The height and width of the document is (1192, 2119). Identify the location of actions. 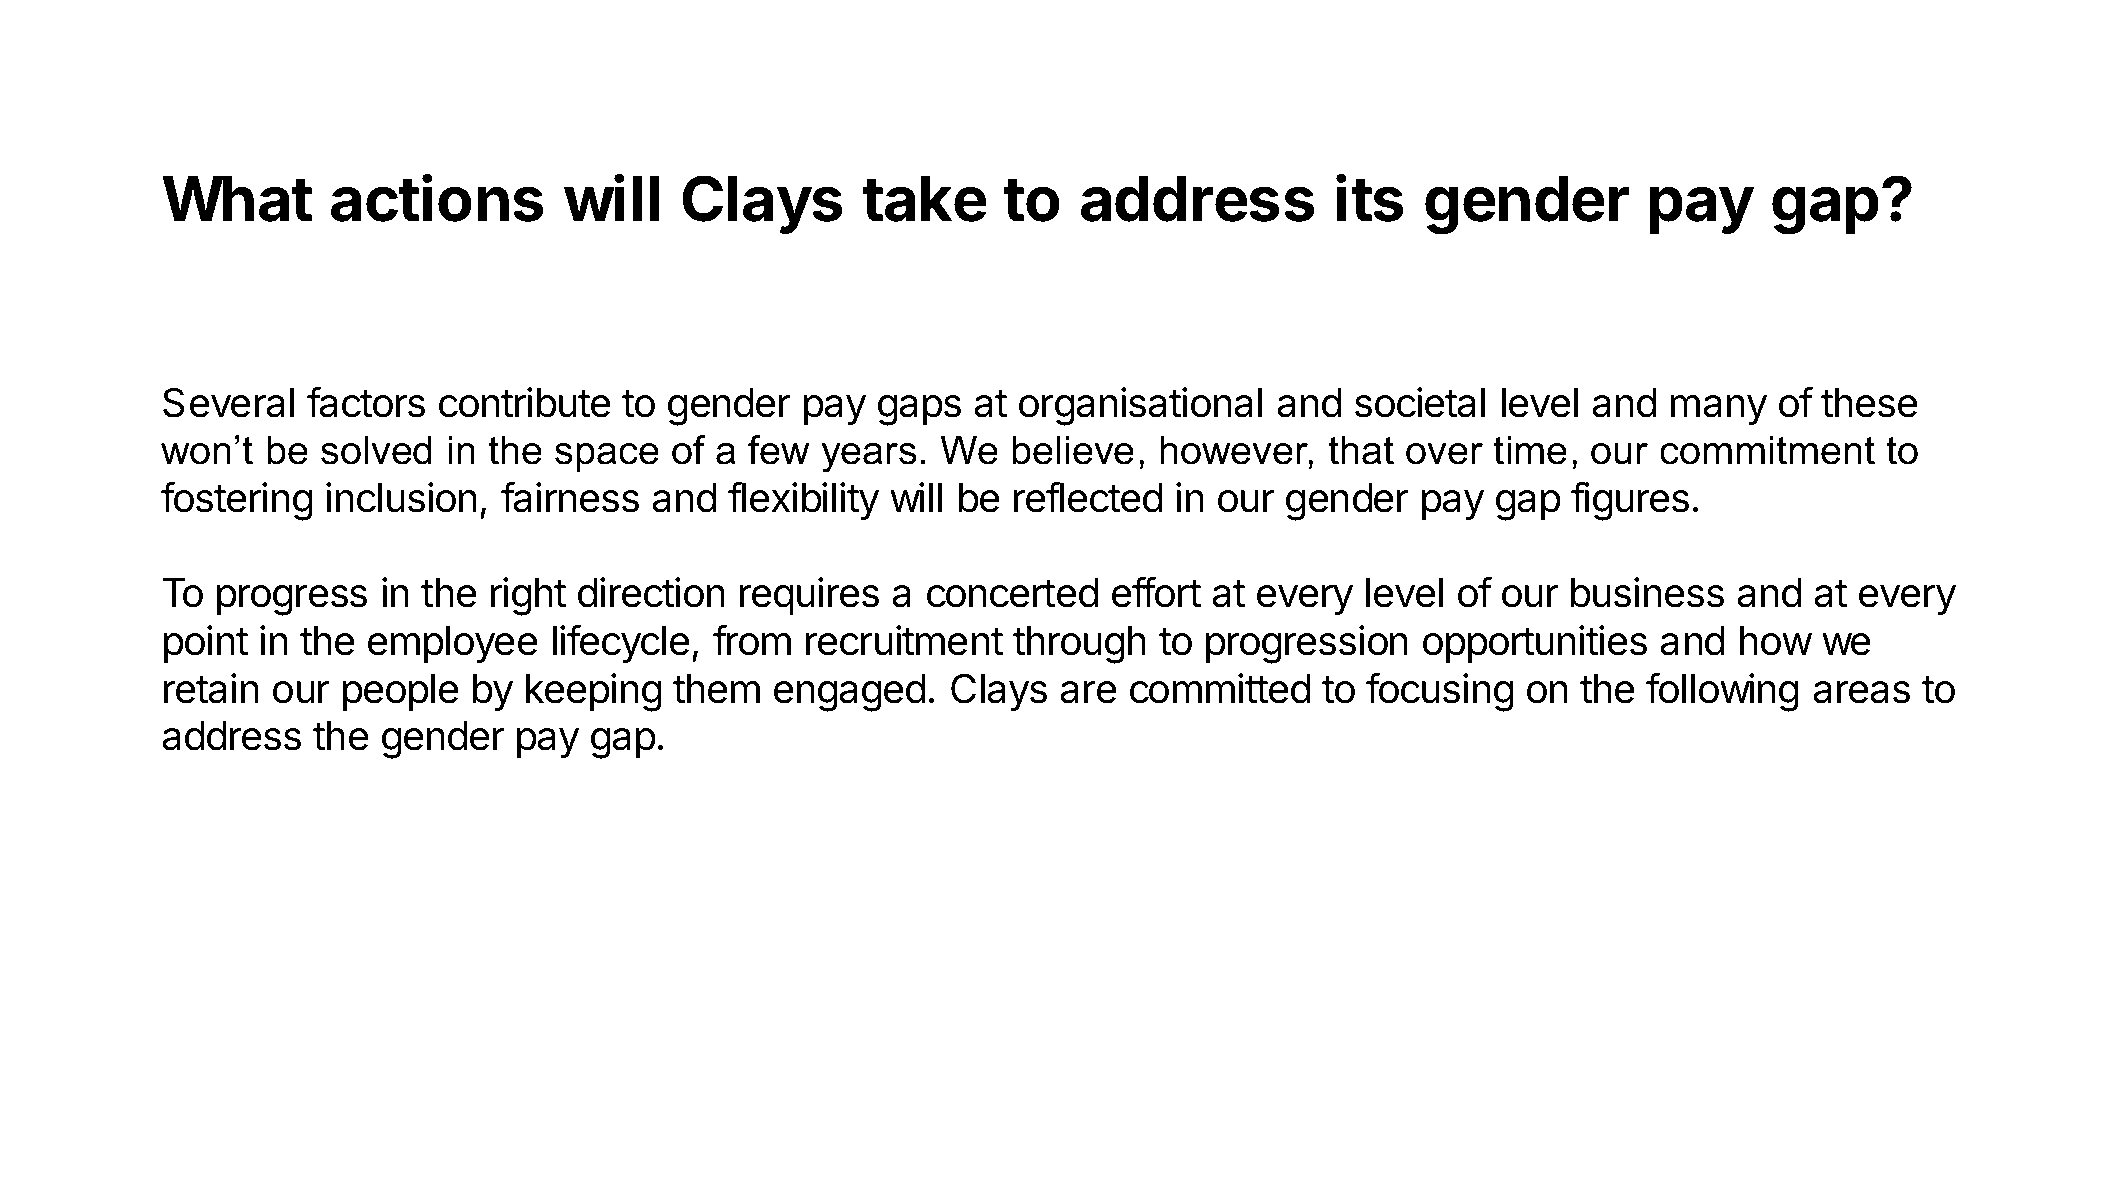
(437, 198).
